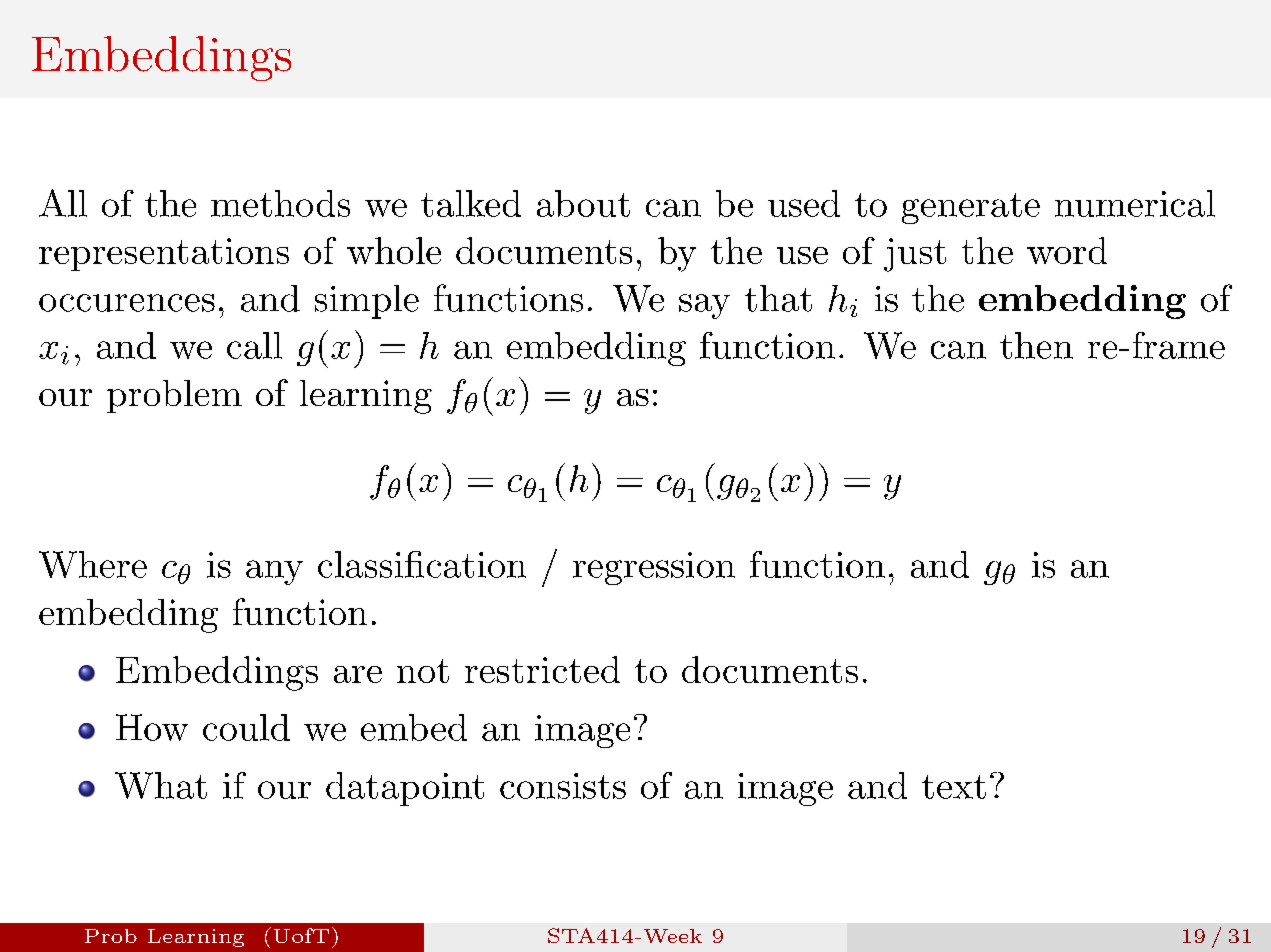  Describe the element at coordinates (274, 572) in the screenshot. I see `any` at that location.
